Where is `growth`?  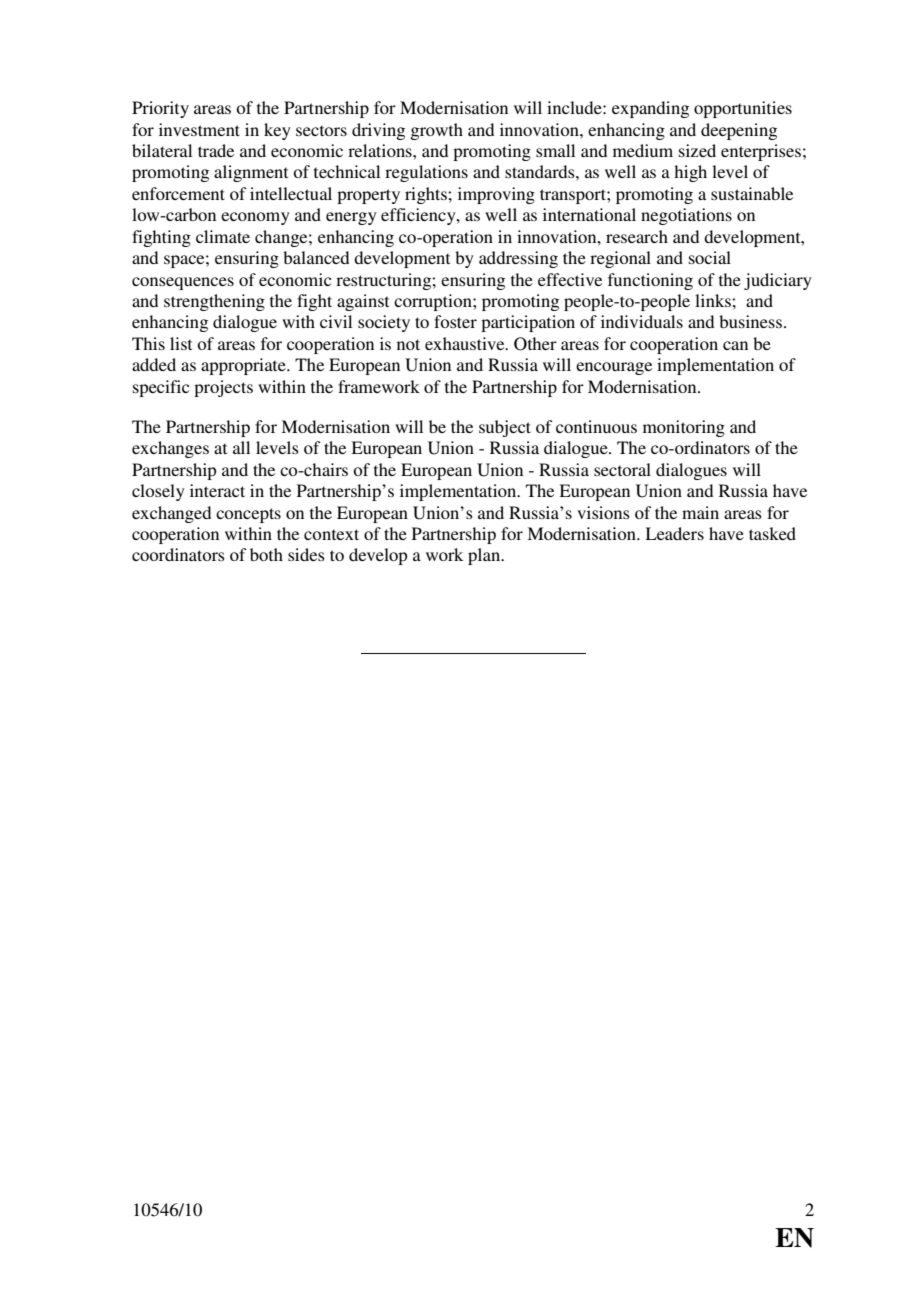
growth is located at coordinates (436, 131).
